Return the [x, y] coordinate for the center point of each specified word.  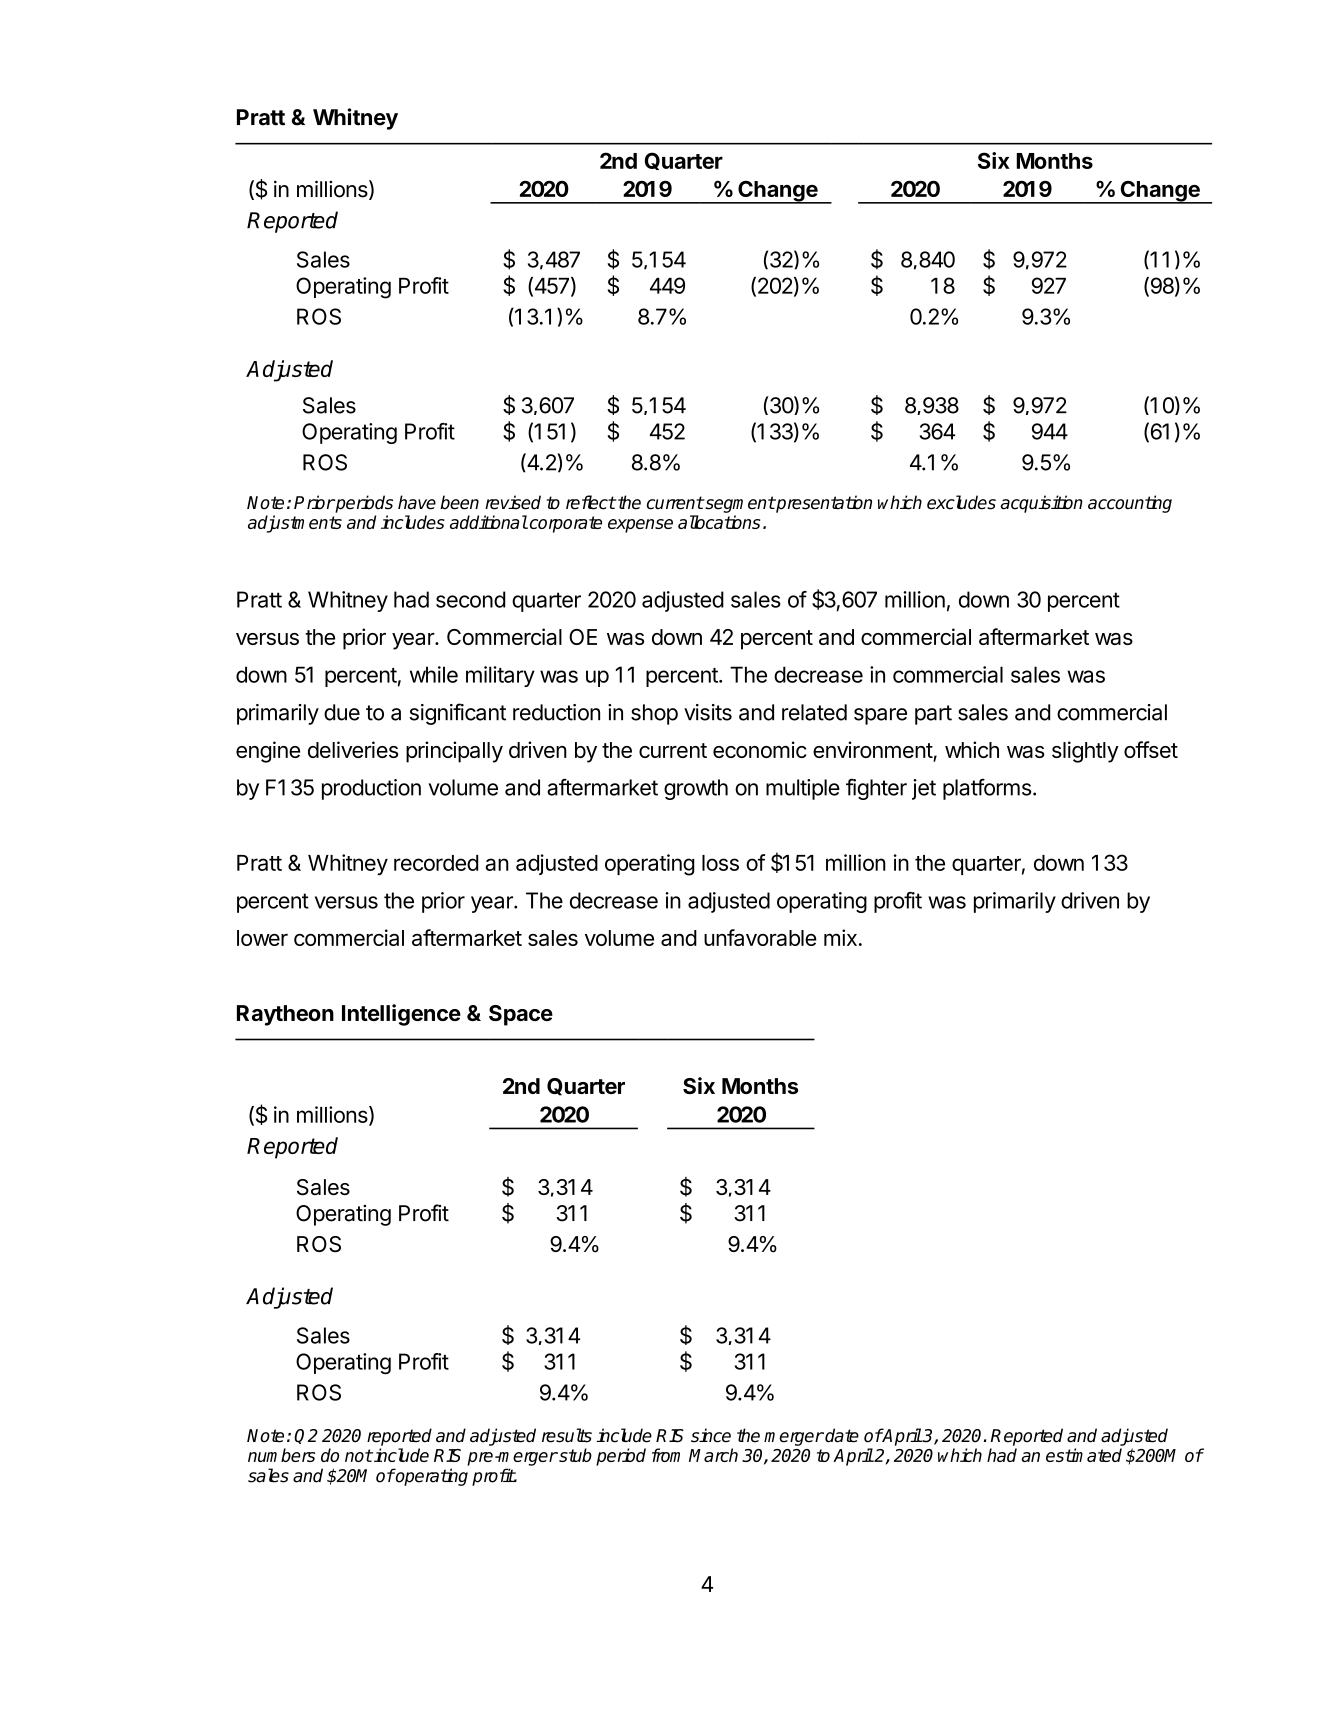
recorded [436, 863]
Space [521, 1015]
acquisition [1042, 504]
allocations [719, 522]
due [342, 712]
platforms [987, 789]
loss [720, 863]
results [567, 1435]
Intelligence [401, 1015]
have [417, 502]
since [711, 1435]
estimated [1084, 1455]
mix [840, 937]
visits [708, 712]
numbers [281, 1455]
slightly [1085, 752]
